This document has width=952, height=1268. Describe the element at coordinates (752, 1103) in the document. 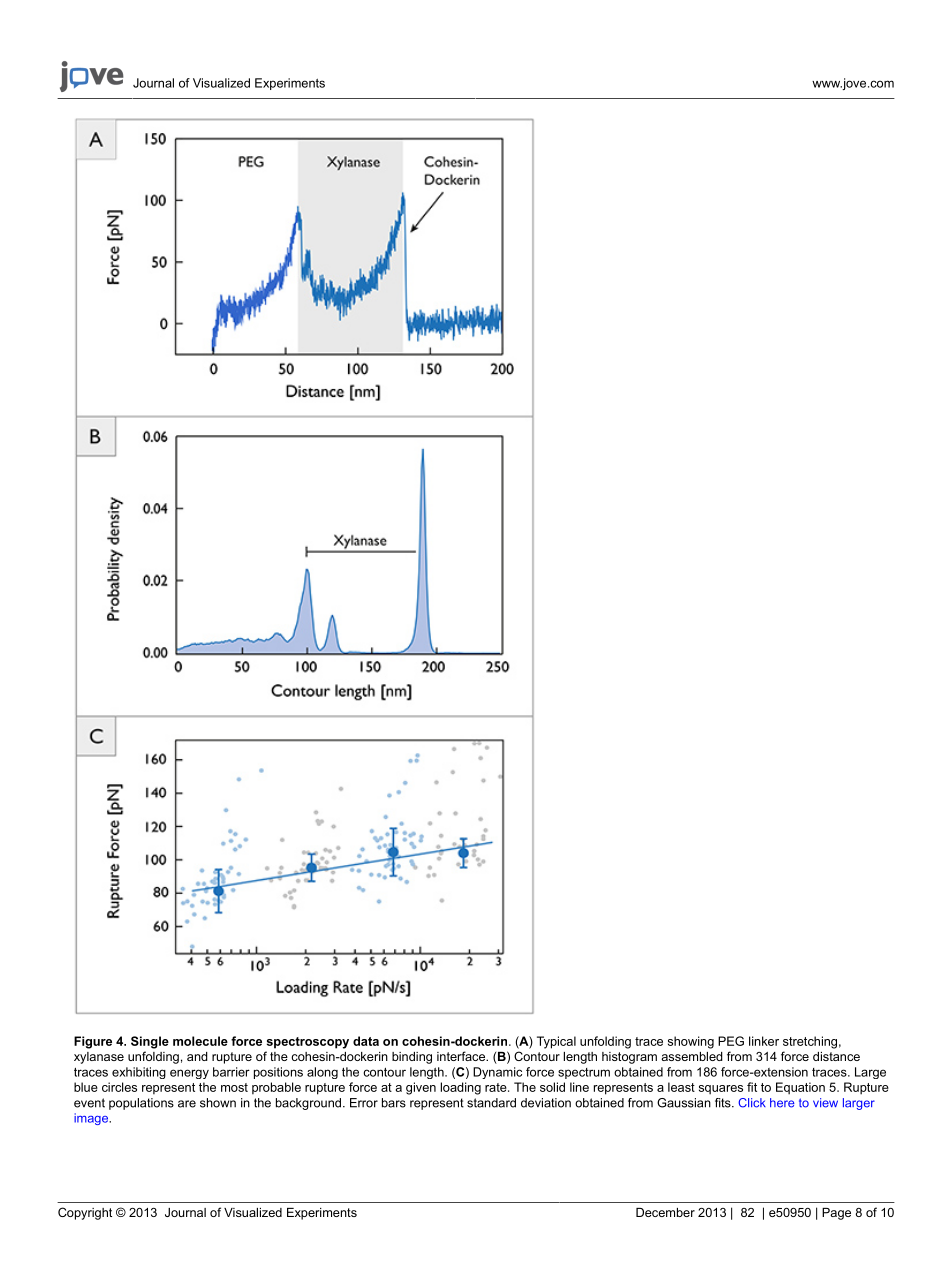

I see `Click` at that location.
